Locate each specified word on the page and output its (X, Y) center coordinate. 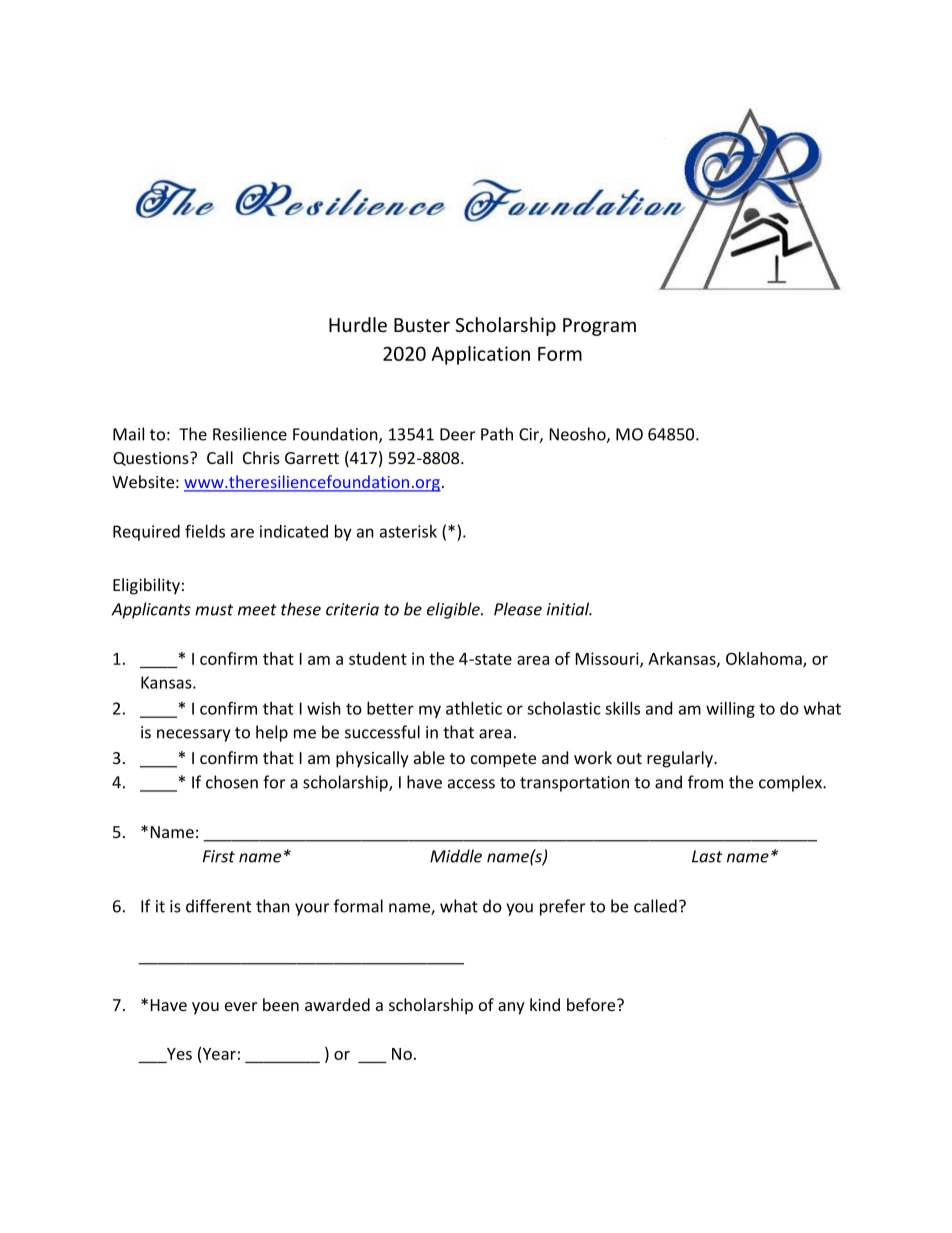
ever (241, 1006)
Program (599, 327)
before (592, 1004)
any (511, 1008)
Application (480, 355)
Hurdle (358, 324)
